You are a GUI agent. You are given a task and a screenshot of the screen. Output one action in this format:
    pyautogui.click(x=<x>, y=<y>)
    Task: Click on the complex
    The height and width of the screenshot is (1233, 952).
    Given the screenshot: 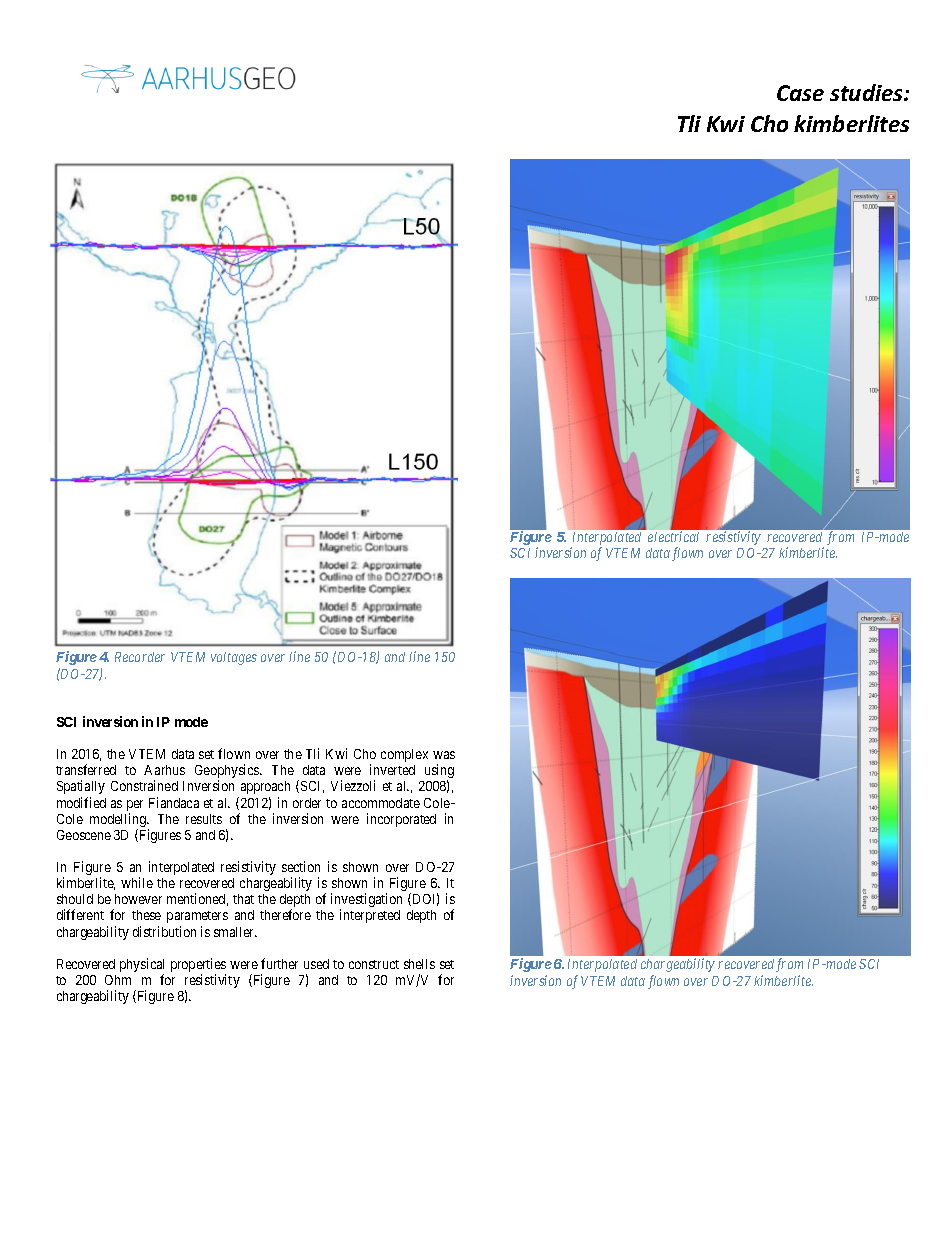 What is the action you would take?
    pyautogui.click(x=404, y=755)
